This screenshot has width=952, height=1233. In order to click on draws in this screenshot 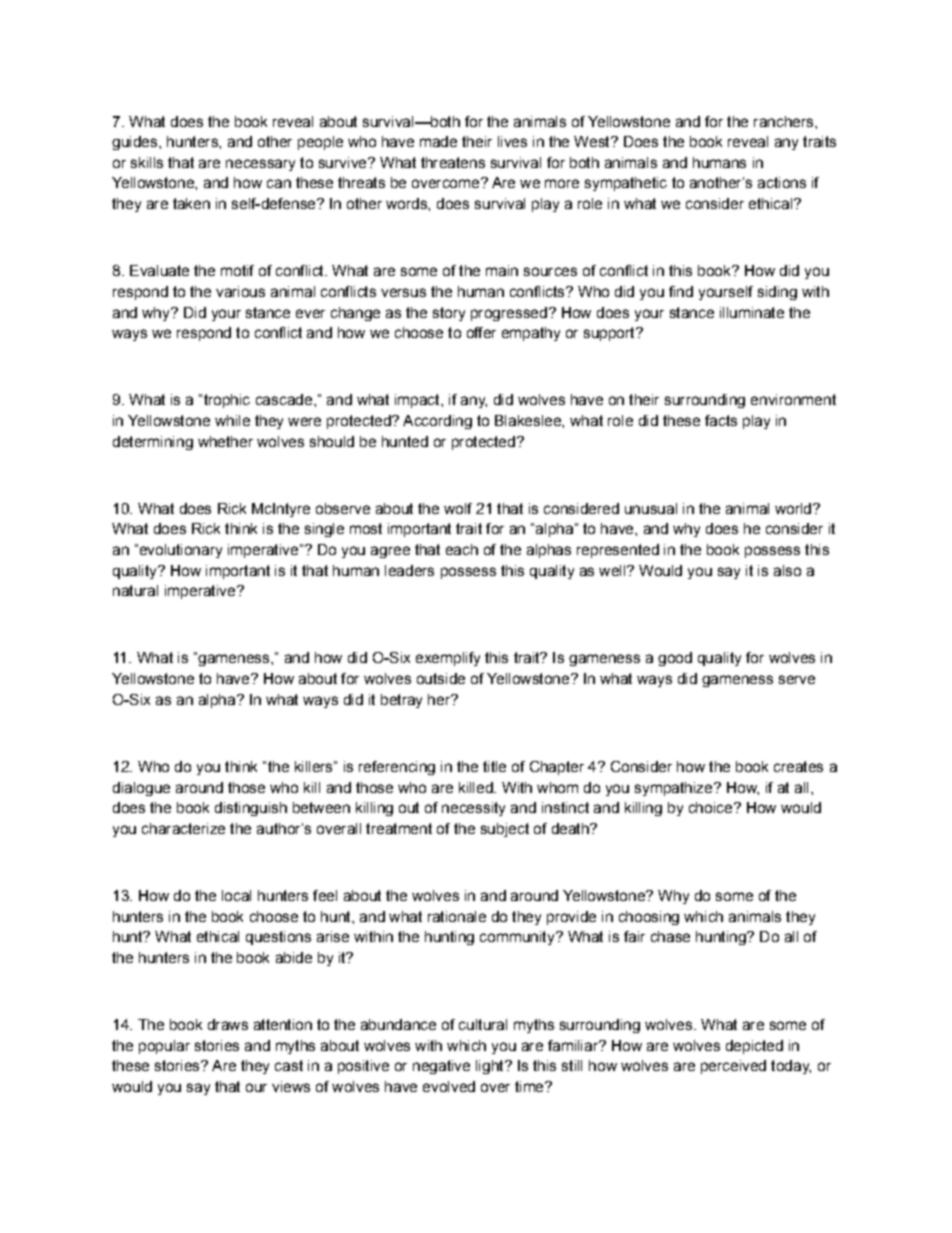, I will do `click(228, 1024)`.
